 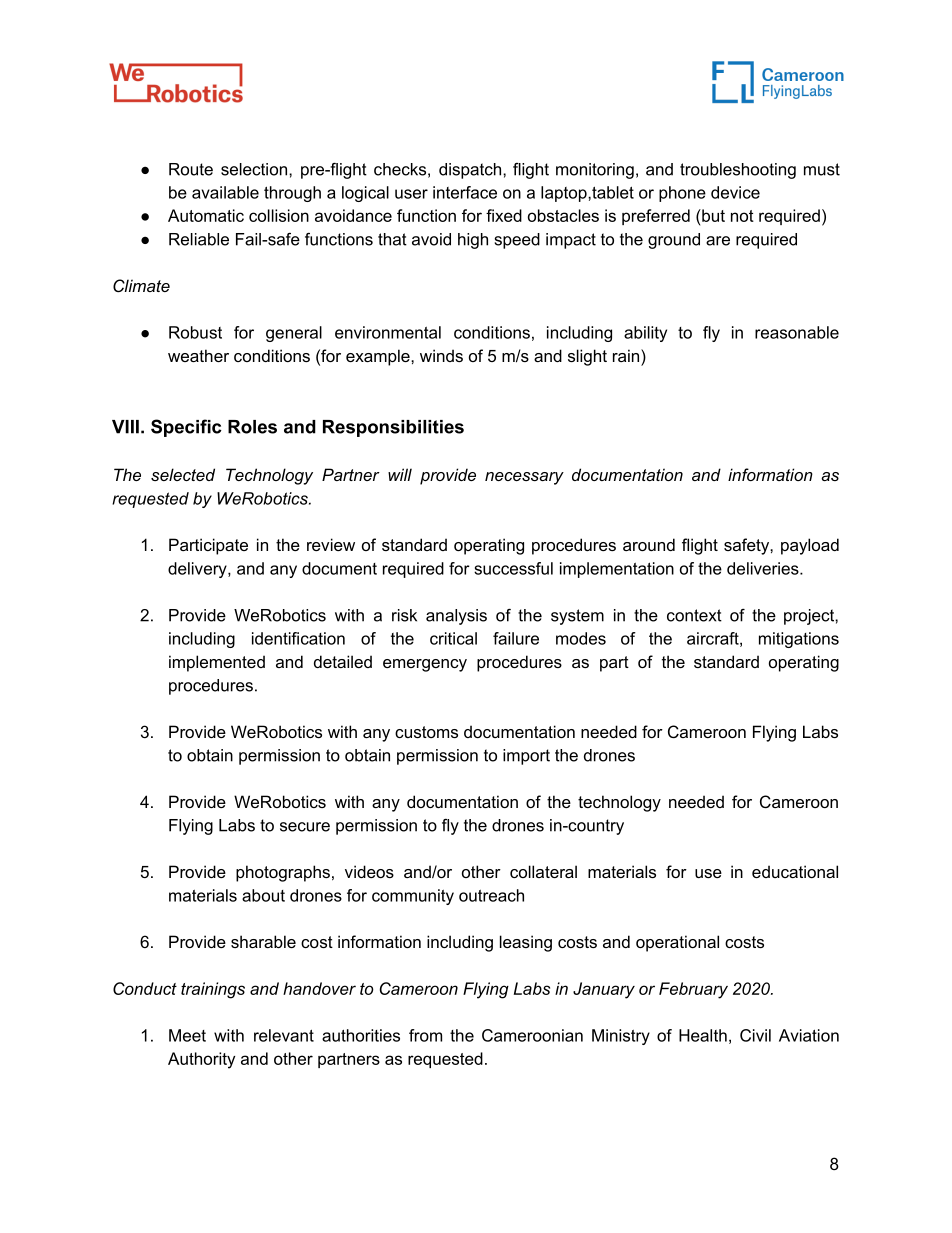 What do you see at coordinates (797, 332) in the document?
I see `reasonable` at bounding box center [797, 332].
